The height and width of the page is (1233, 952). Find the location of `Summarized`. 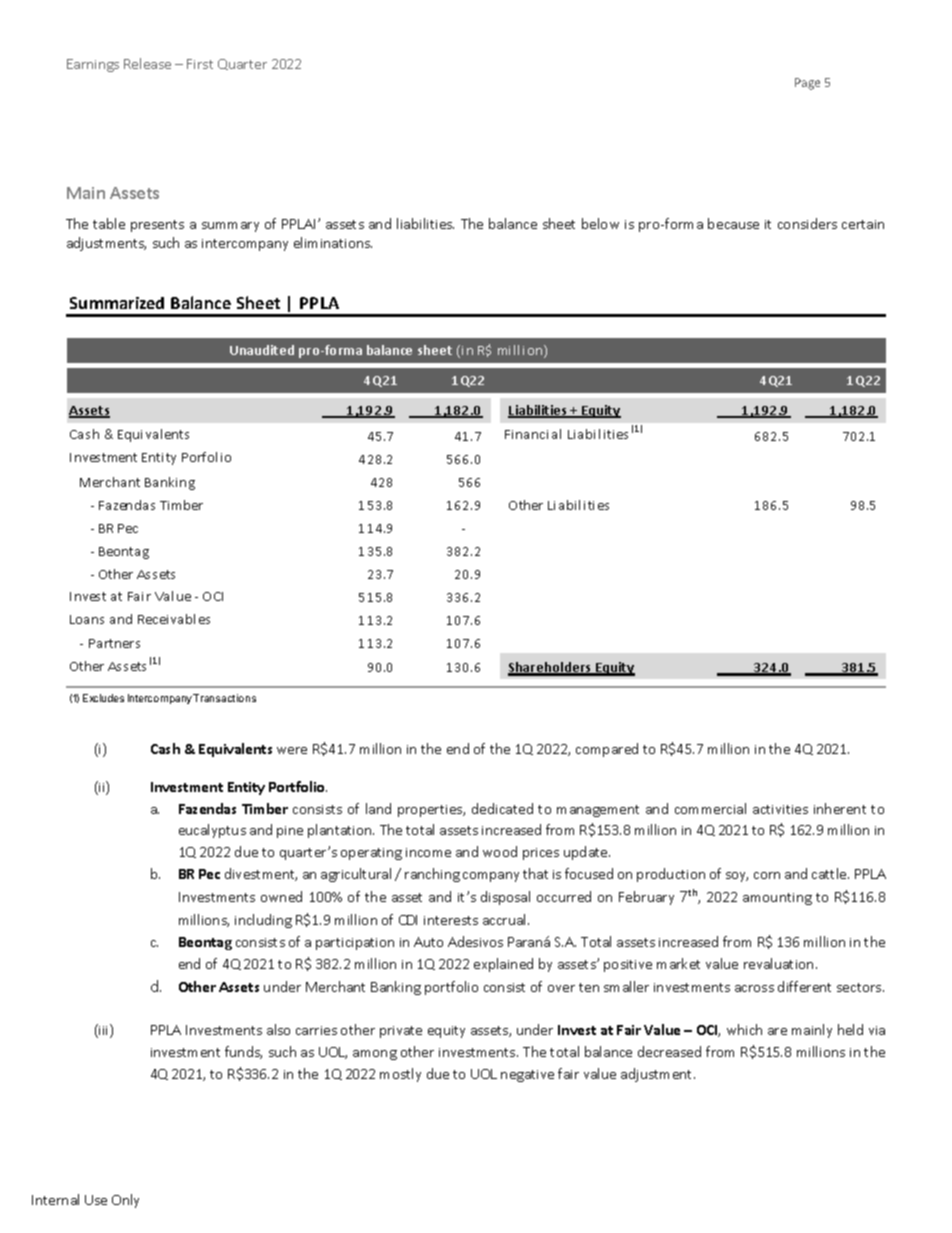

Summarized is located at coordinates (117, 303).
